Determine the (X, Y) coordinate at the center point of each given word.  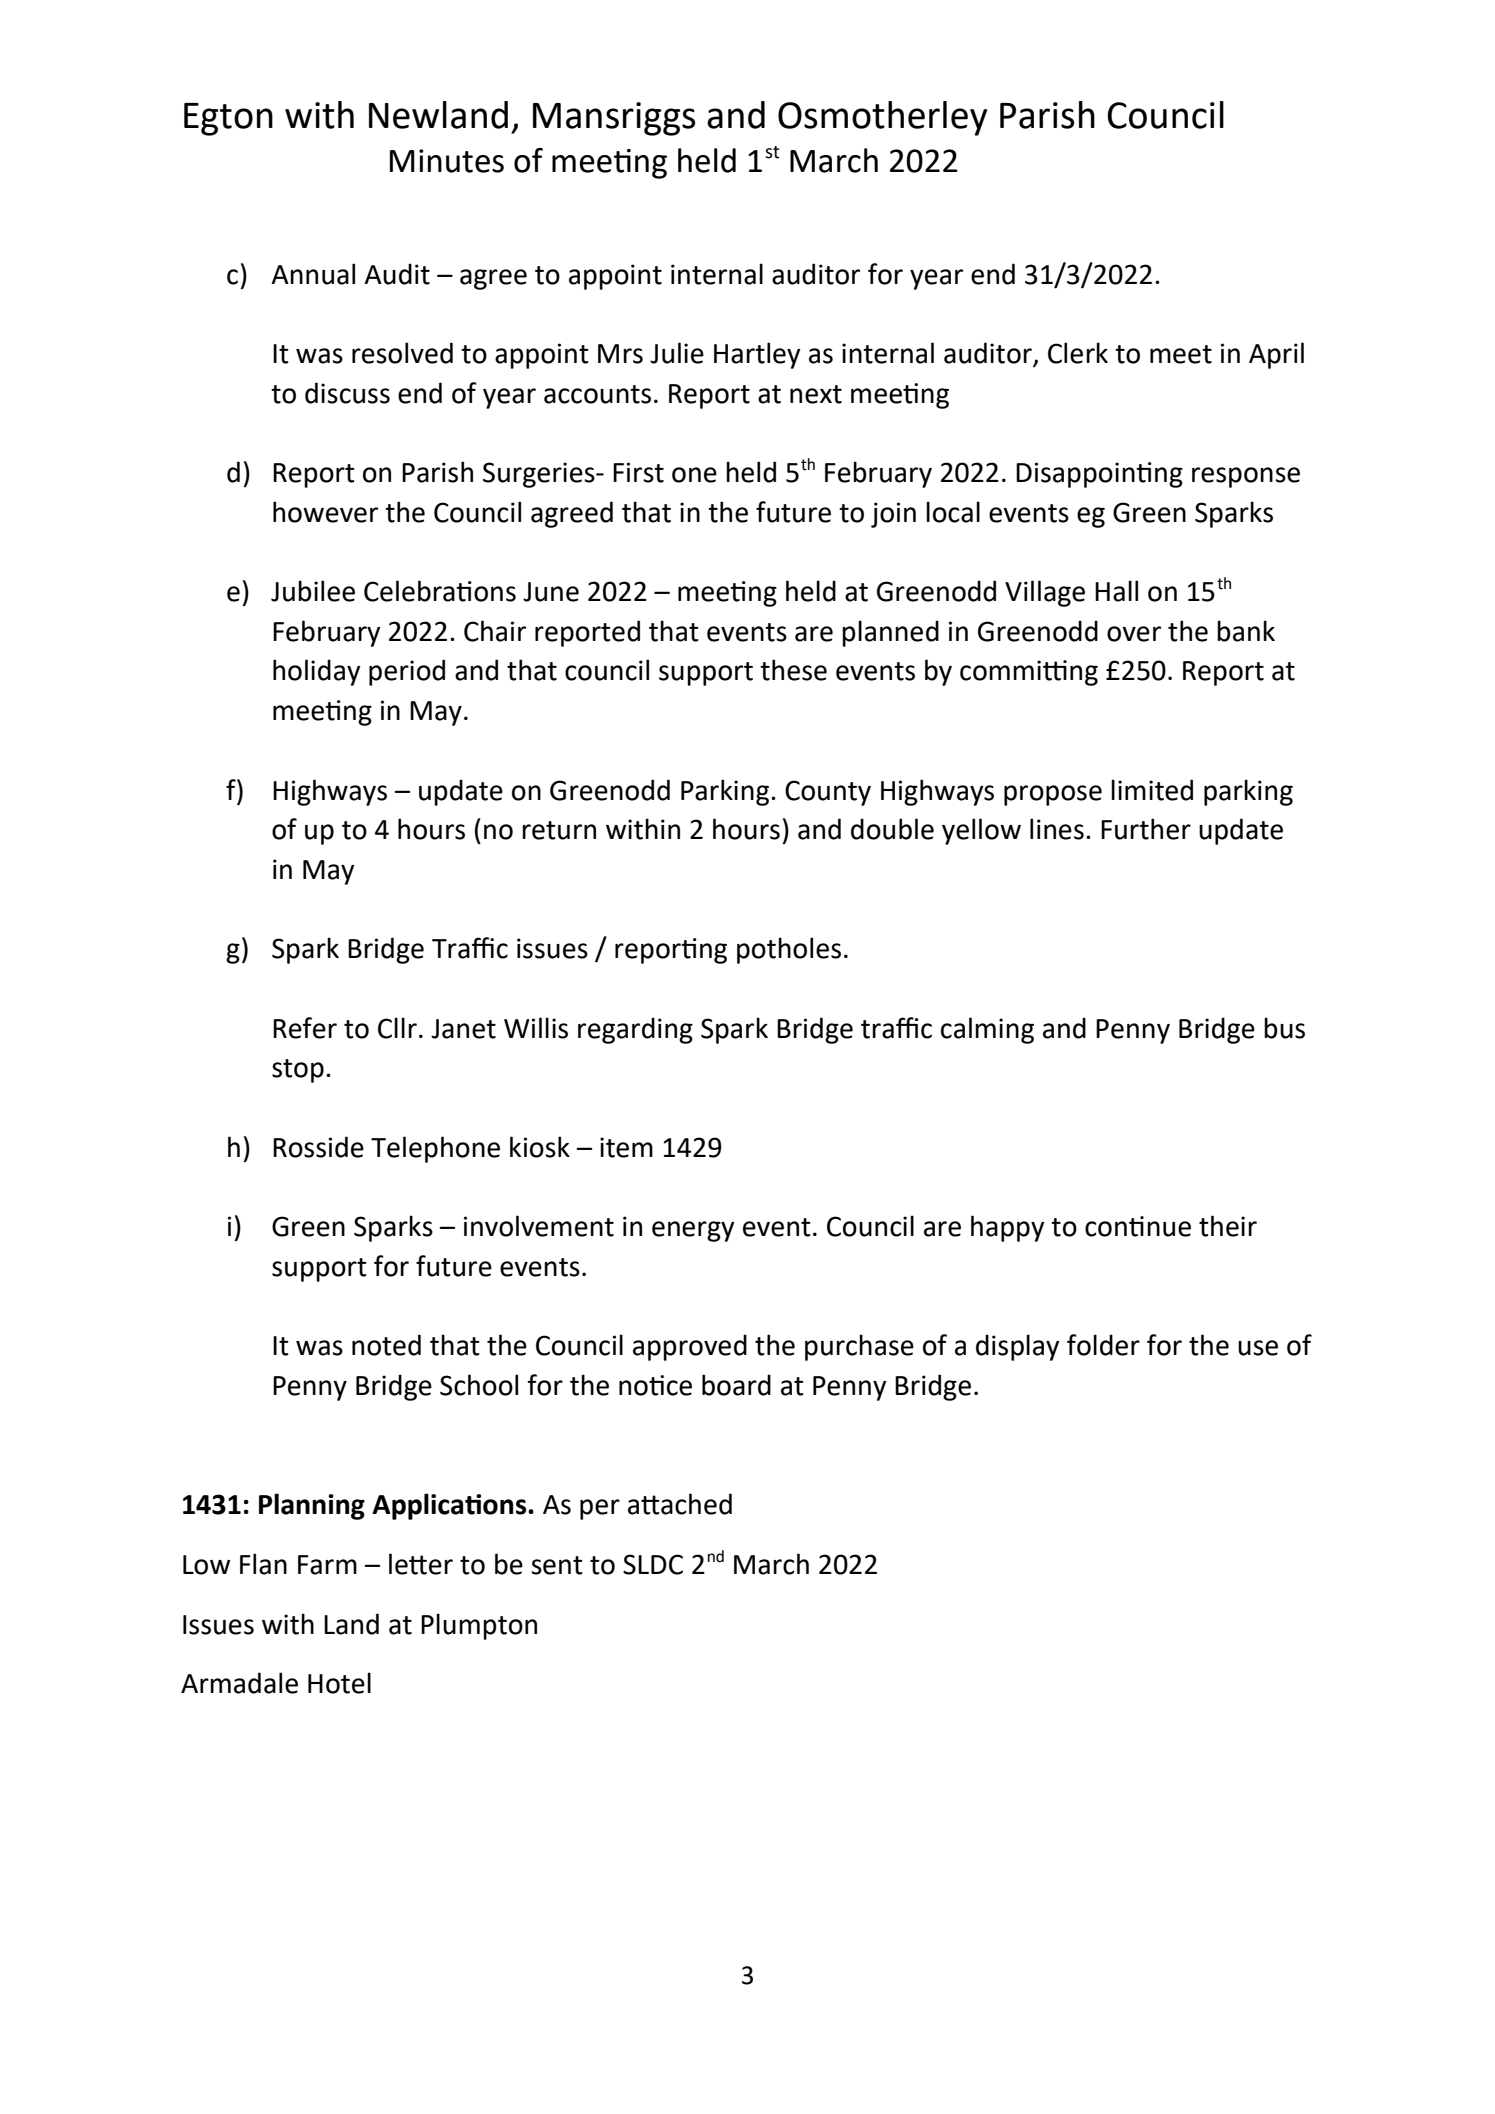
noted (386, 1345)
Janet (463, 1029)
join (893, 515)
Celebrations (440, 591)
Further (1146, 829)
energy (693, 1231)
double (892, 829)
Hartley (757, 355)
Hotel (339, 1683)
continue (1138, 1226)
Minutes (447, 161)
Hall (1116, 591)
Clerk (1078, 353)
